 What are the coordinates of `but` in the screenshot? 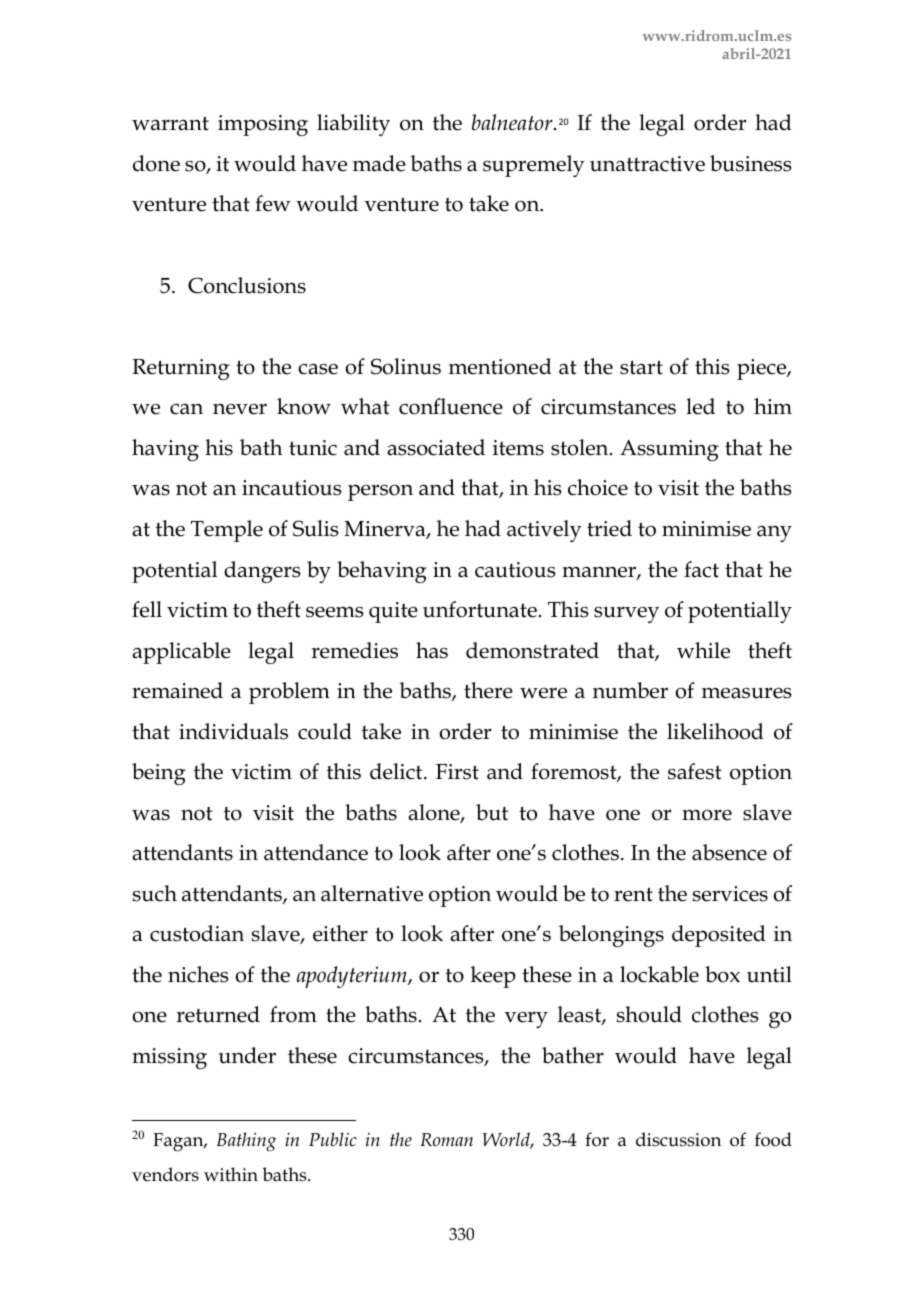 It's located at (492, 812).
